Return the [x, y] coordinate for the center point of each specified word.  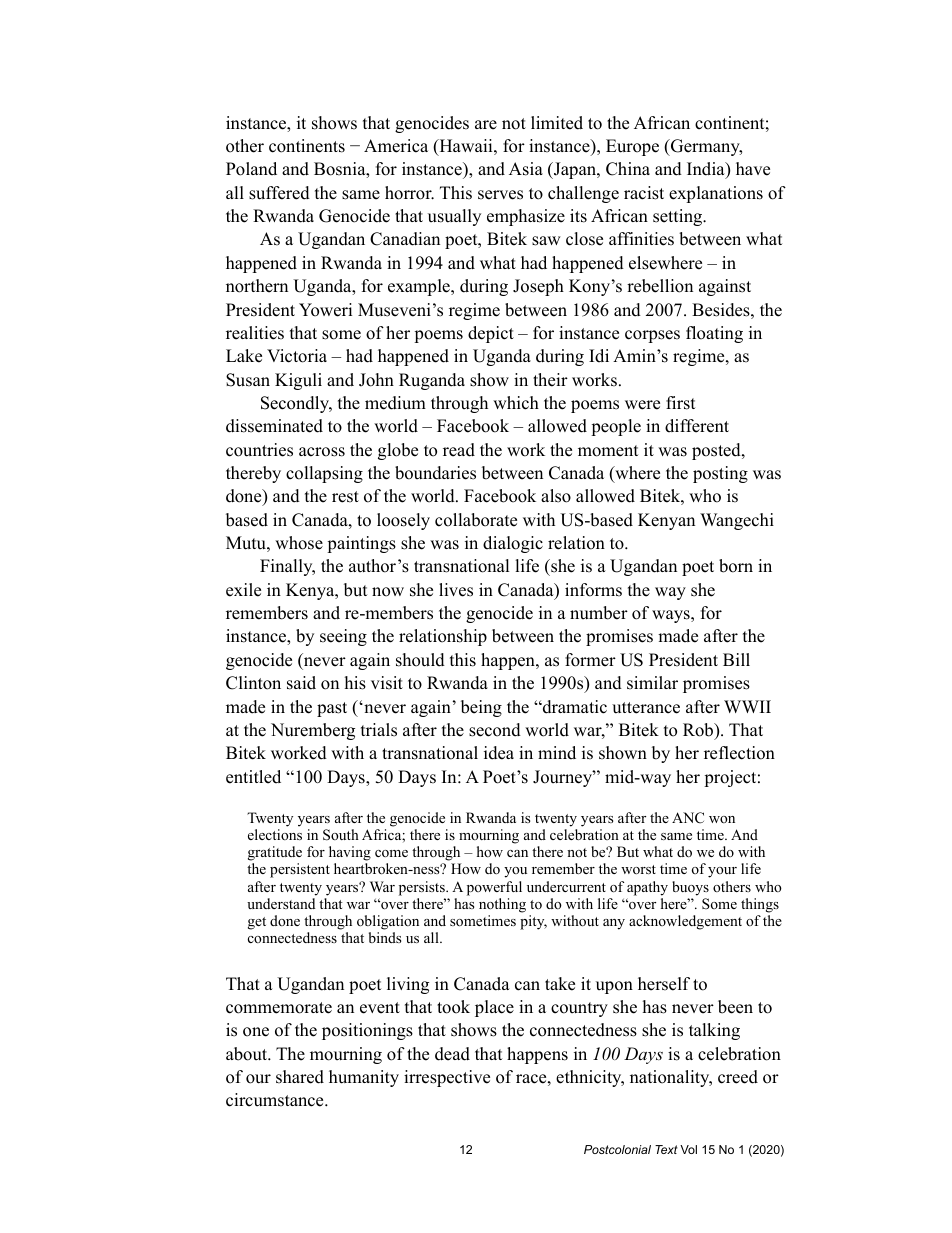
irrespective [447, 1078]
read [459, 450]
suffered [279, 193]
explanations [716, 194]
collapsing [324, 474]
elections [275, 834]
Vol [688, 1149]
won [722, 819]
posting [720, 474]
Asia [526, 169]
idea [499, 753]
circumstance [276, 1100]
